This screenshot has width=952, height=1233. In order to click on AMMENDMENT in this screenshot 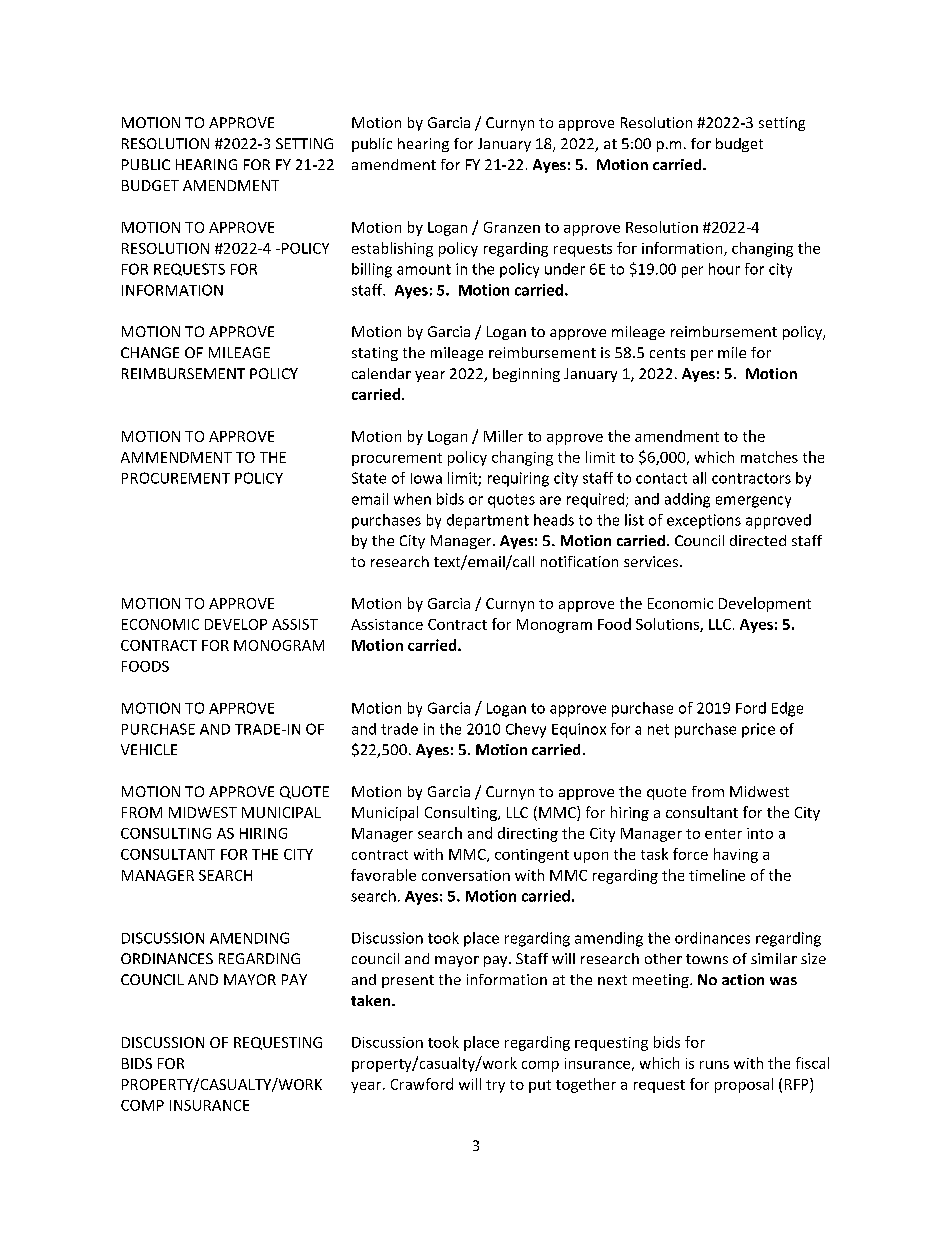, I will do `click(176, 457)`.
